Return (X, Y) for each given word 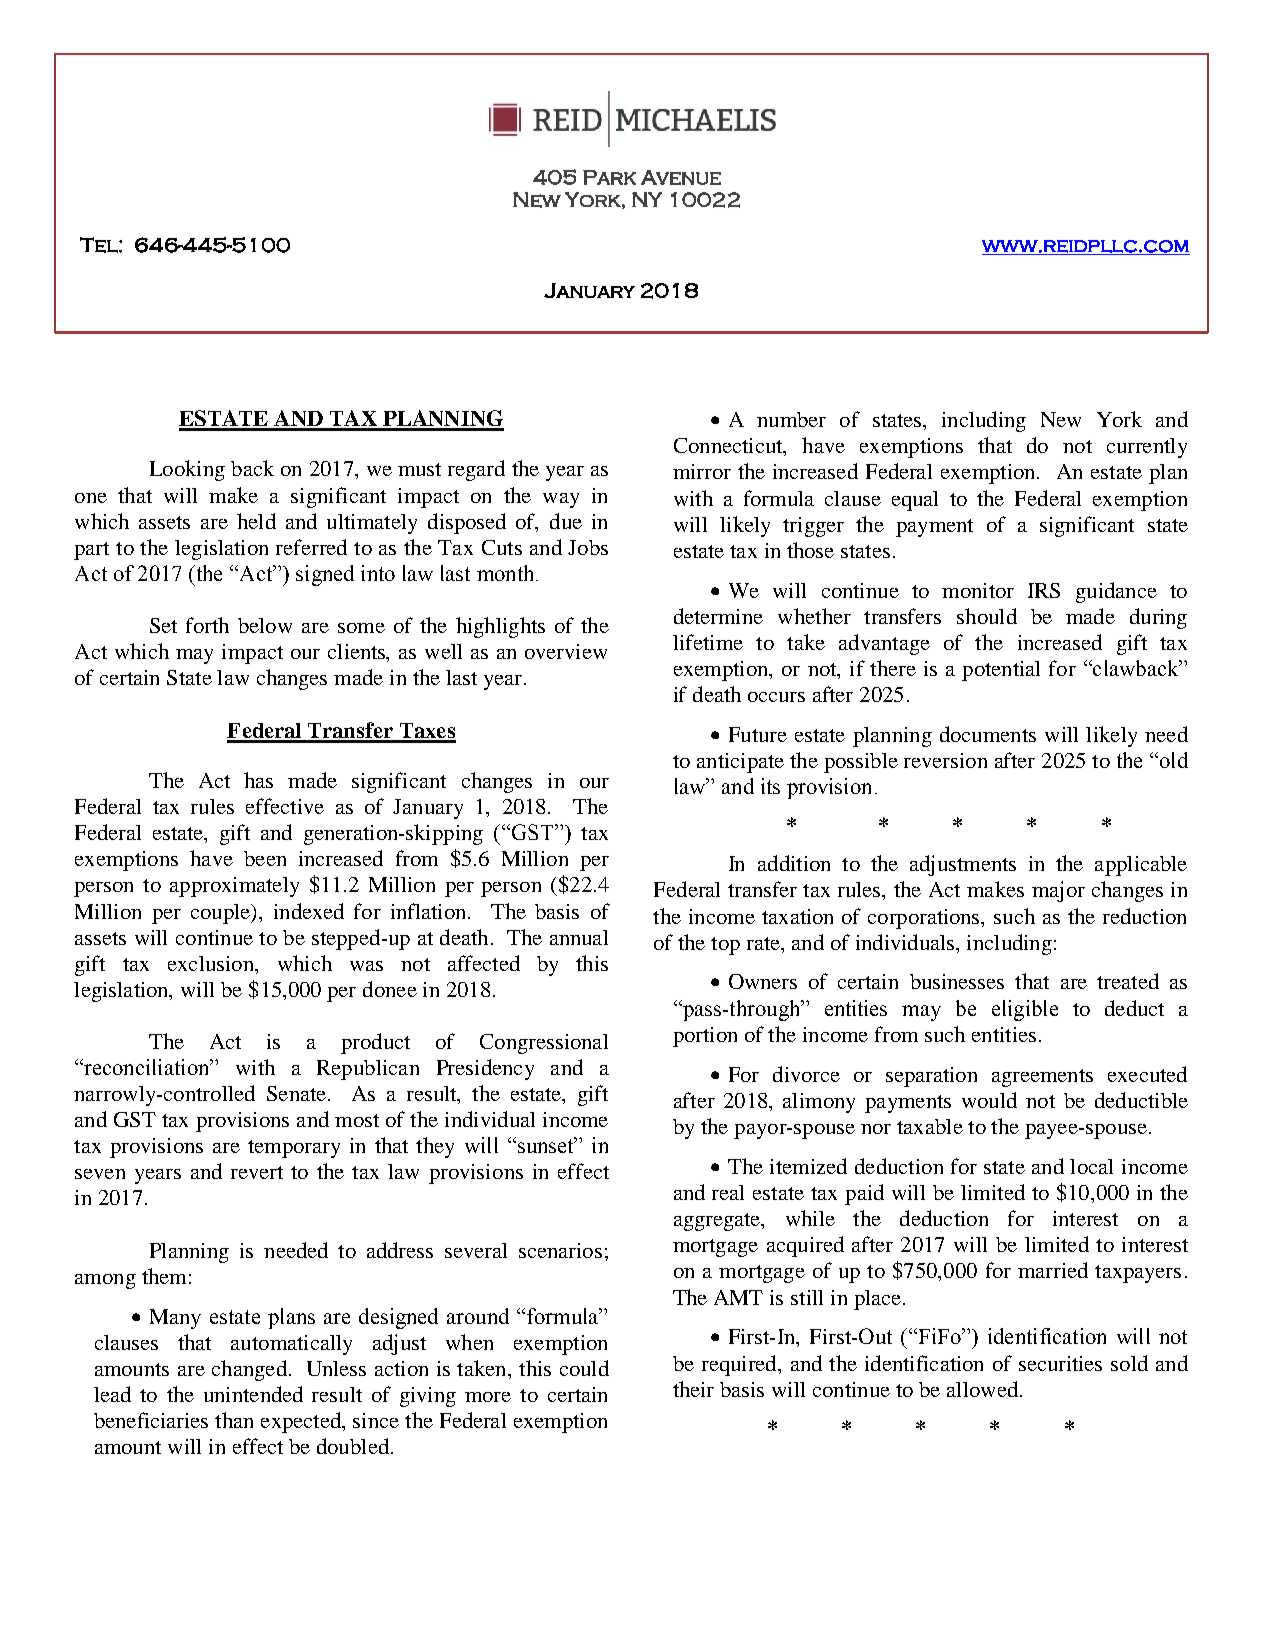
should (987, 616)
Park (609, 177)
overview (566, 651)
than (234, 1420)
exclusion (212, 963)
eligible (1025, 1010)
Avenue (681, 177)
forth (207, 625)
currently (1147, 448)
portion (705, 1037)
